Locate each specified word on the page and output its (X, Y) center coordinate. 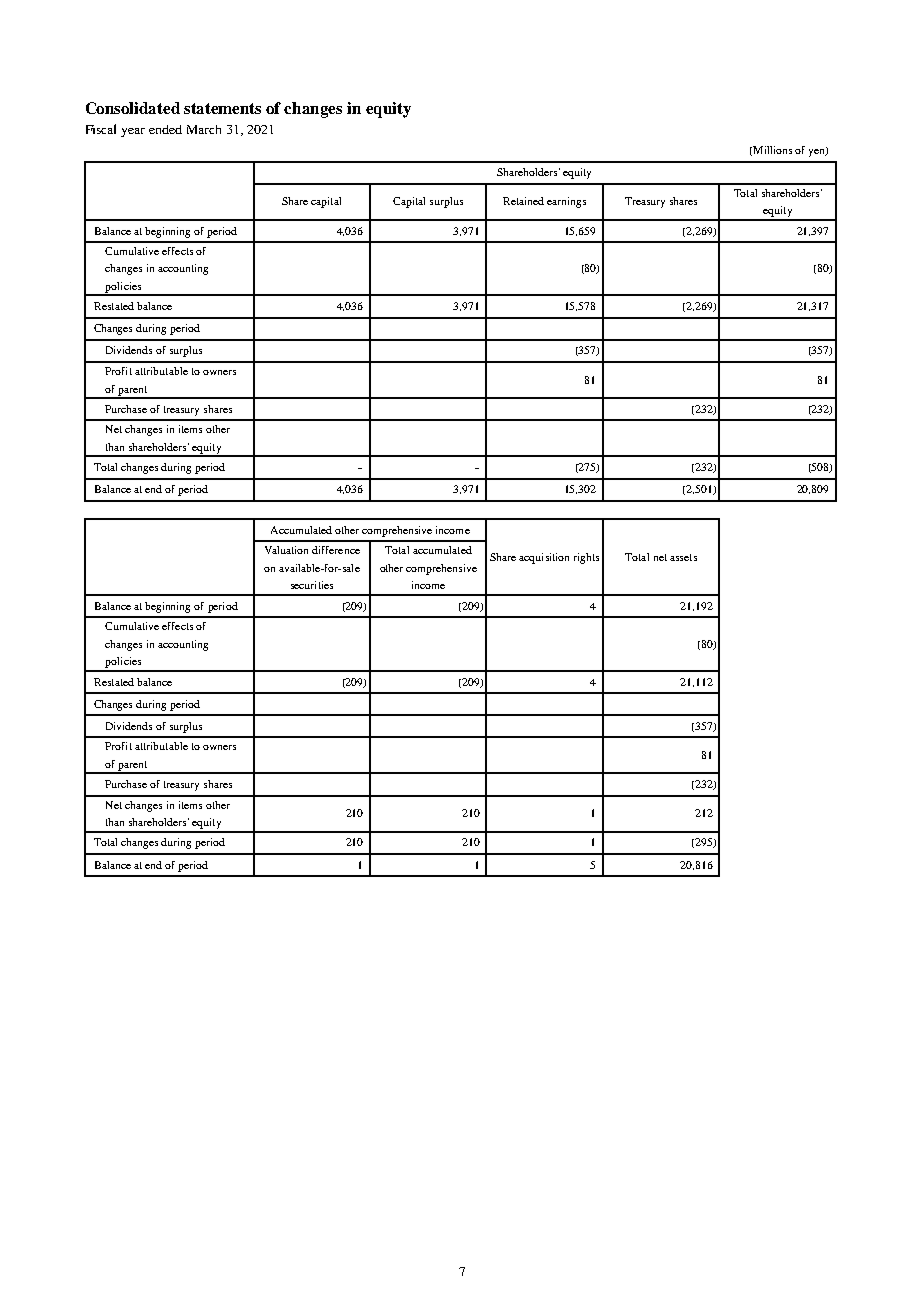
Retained (523, 201)
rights (586, 558)
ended (165, 129)
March (204, 129)
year (133, 132)
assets (683, 557)
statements (222, 108)
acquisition (544, 558)
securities (312, 585)
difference (336, 550)
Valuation (286, 550)
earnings (566, 202)
